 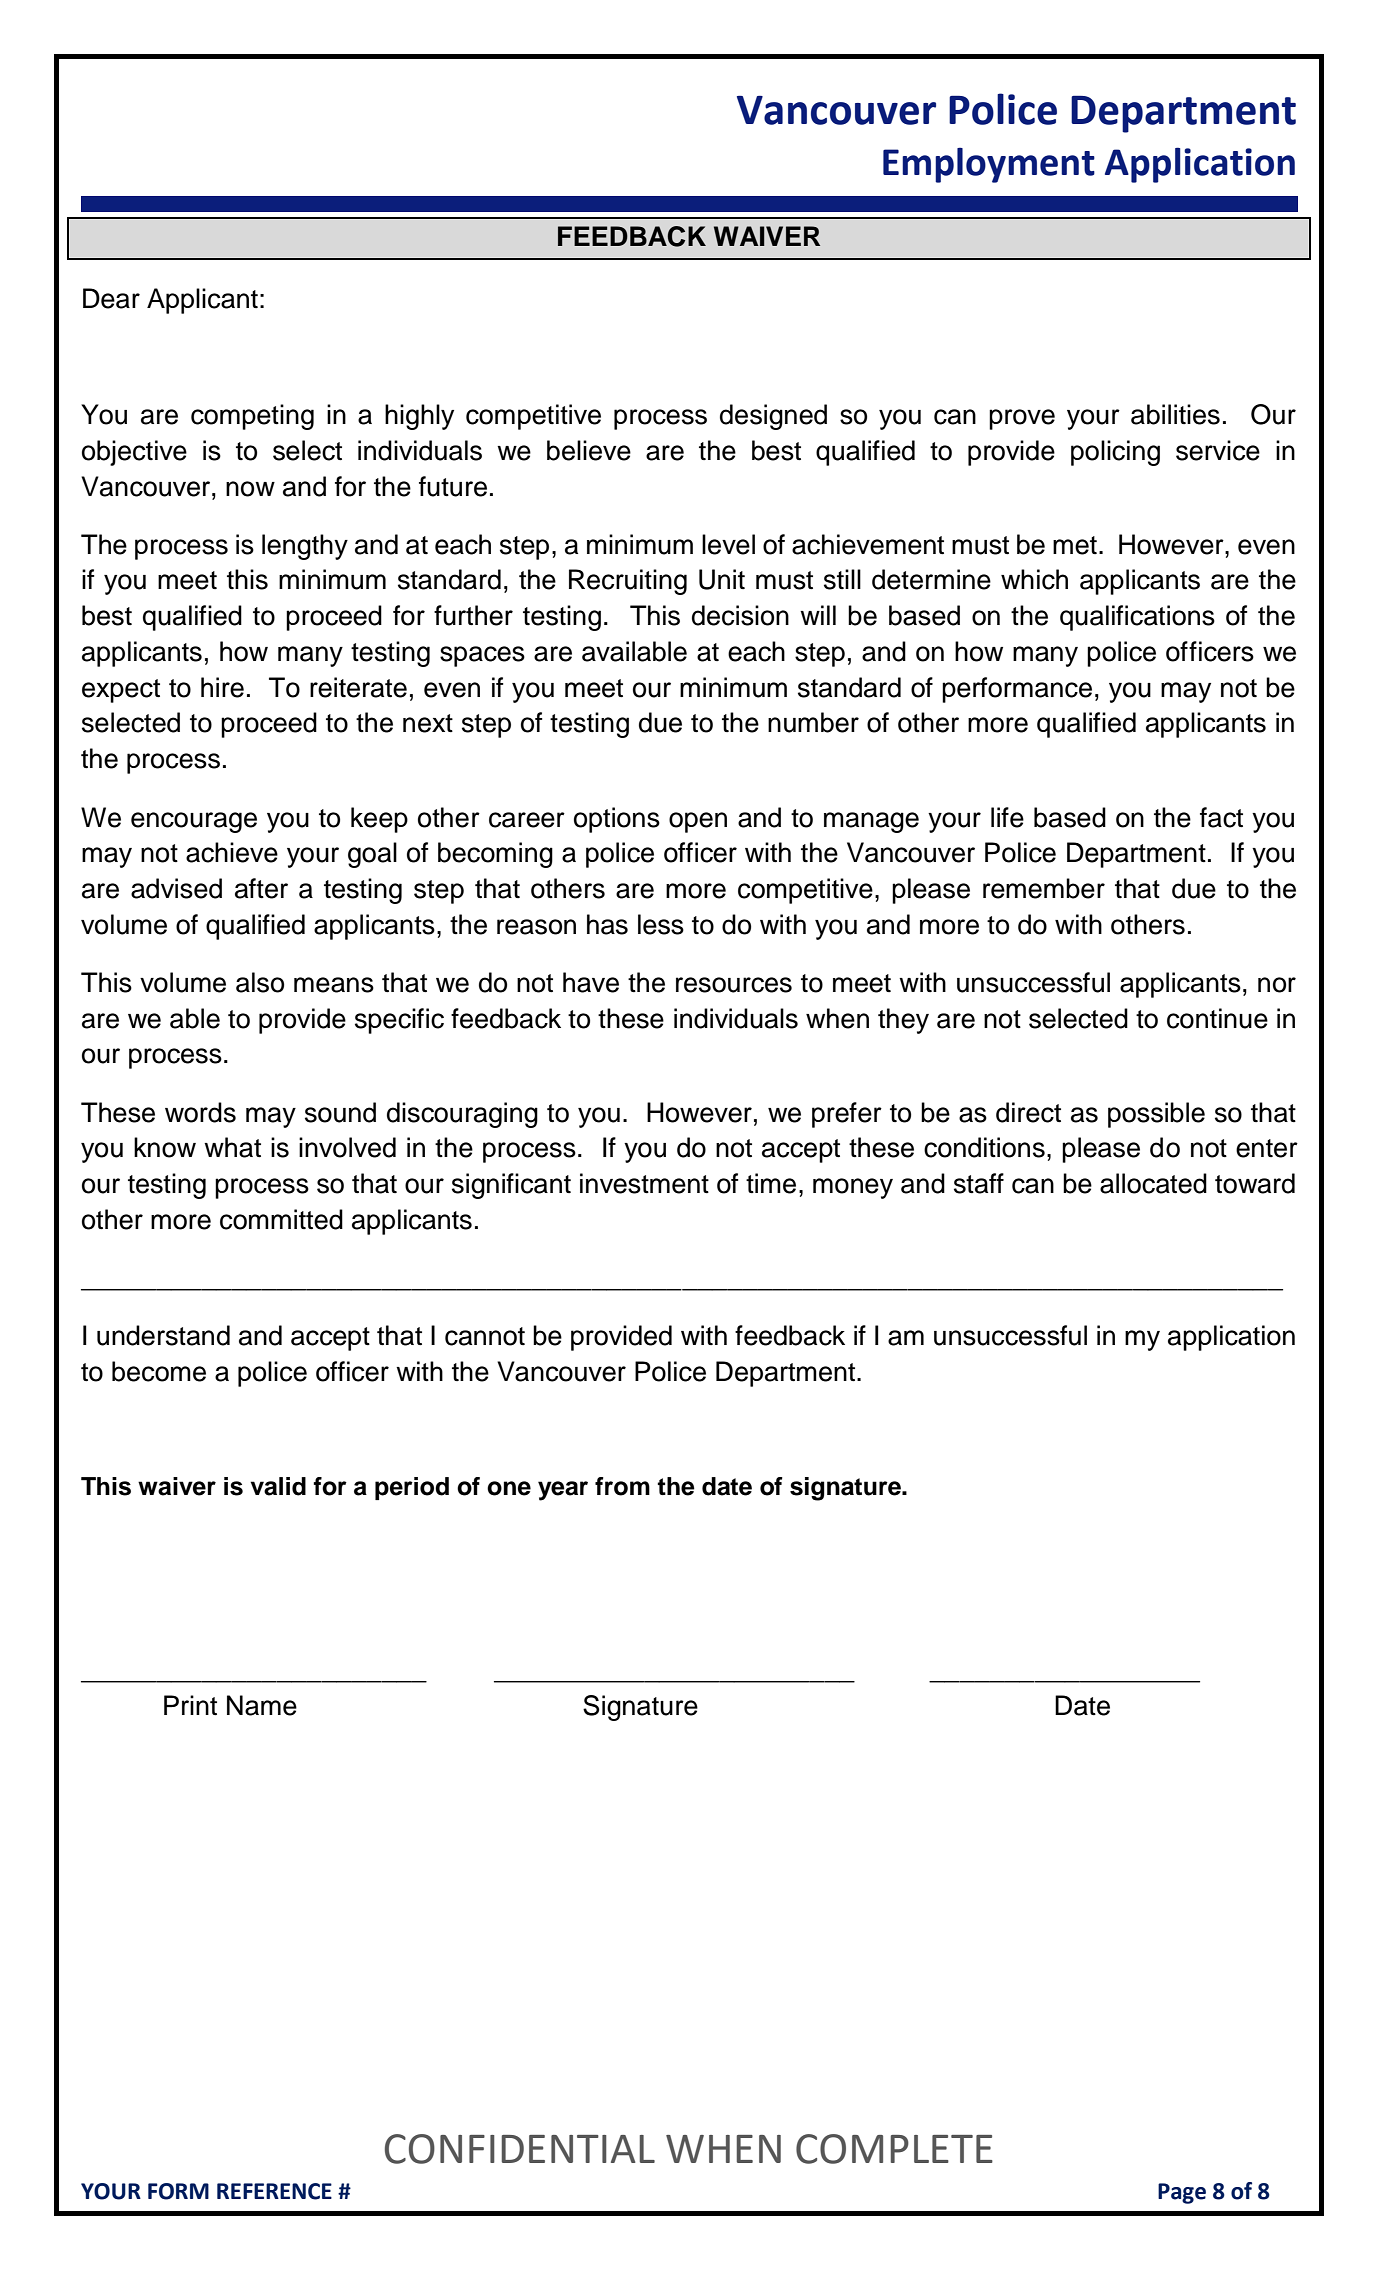 What do you see at coordinates (261, 888) in the image?
I see `after` at bounding box center [261, 888].
